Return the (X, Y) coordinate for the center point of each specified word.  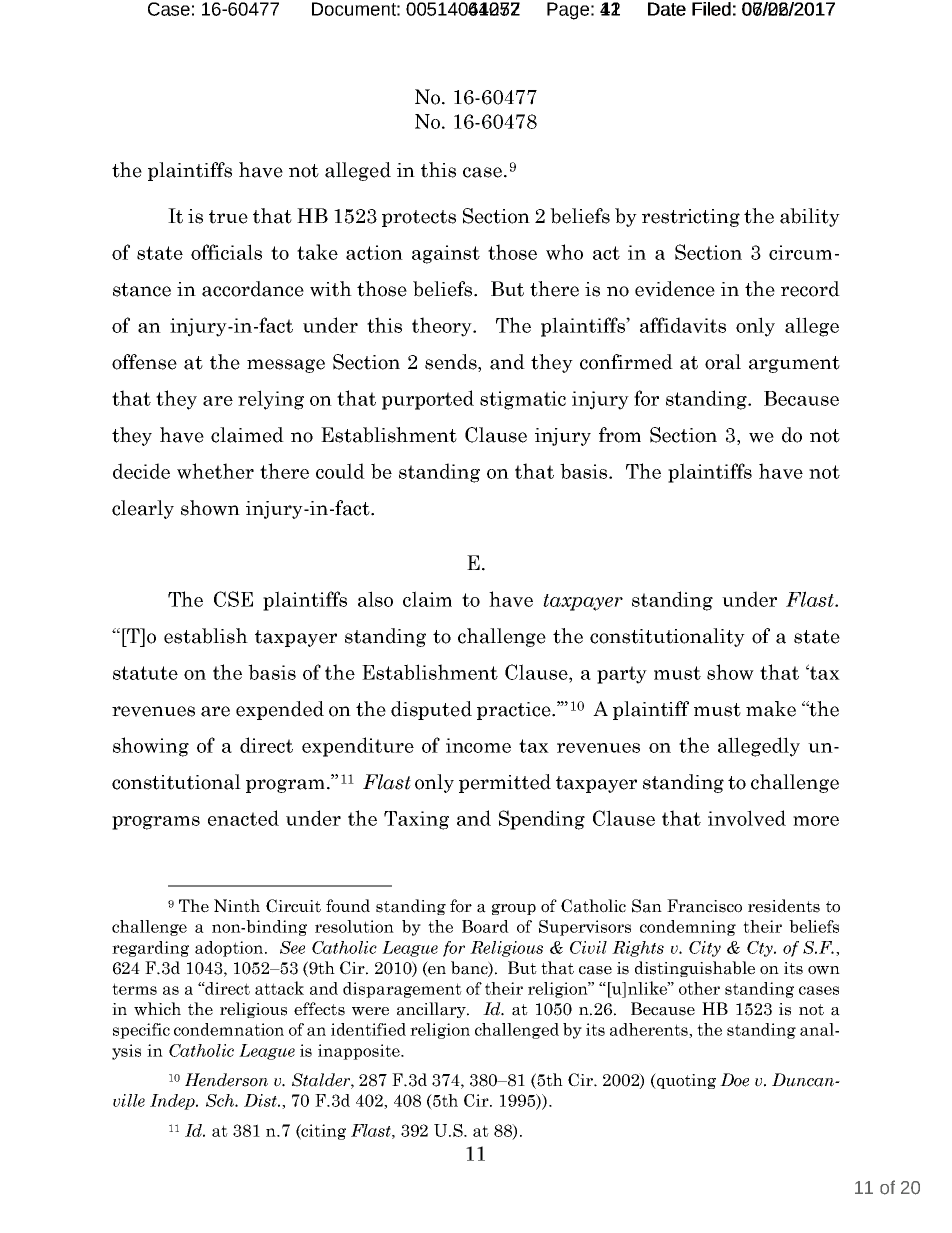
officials (226, 252)
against (446, 254)
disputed (431, 710)
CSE (233, 599)
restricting (691, 218)
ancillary (432, 1010)
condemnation (229, 1029)
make (771, 709)
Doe (734, 1080)
